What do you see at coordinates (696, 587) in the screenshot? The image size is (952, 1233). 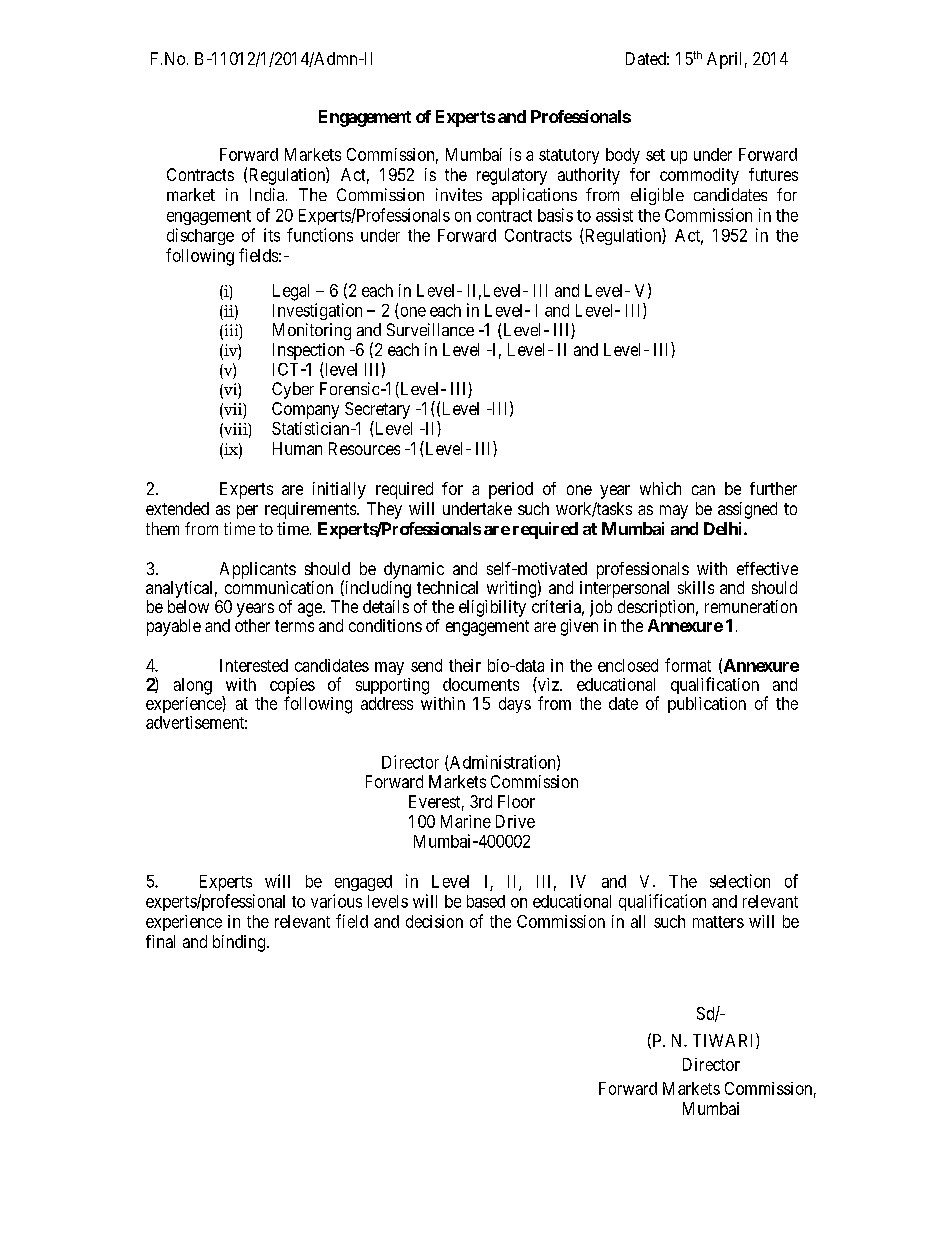 I see `skills` at bounding box center [696, 587].
